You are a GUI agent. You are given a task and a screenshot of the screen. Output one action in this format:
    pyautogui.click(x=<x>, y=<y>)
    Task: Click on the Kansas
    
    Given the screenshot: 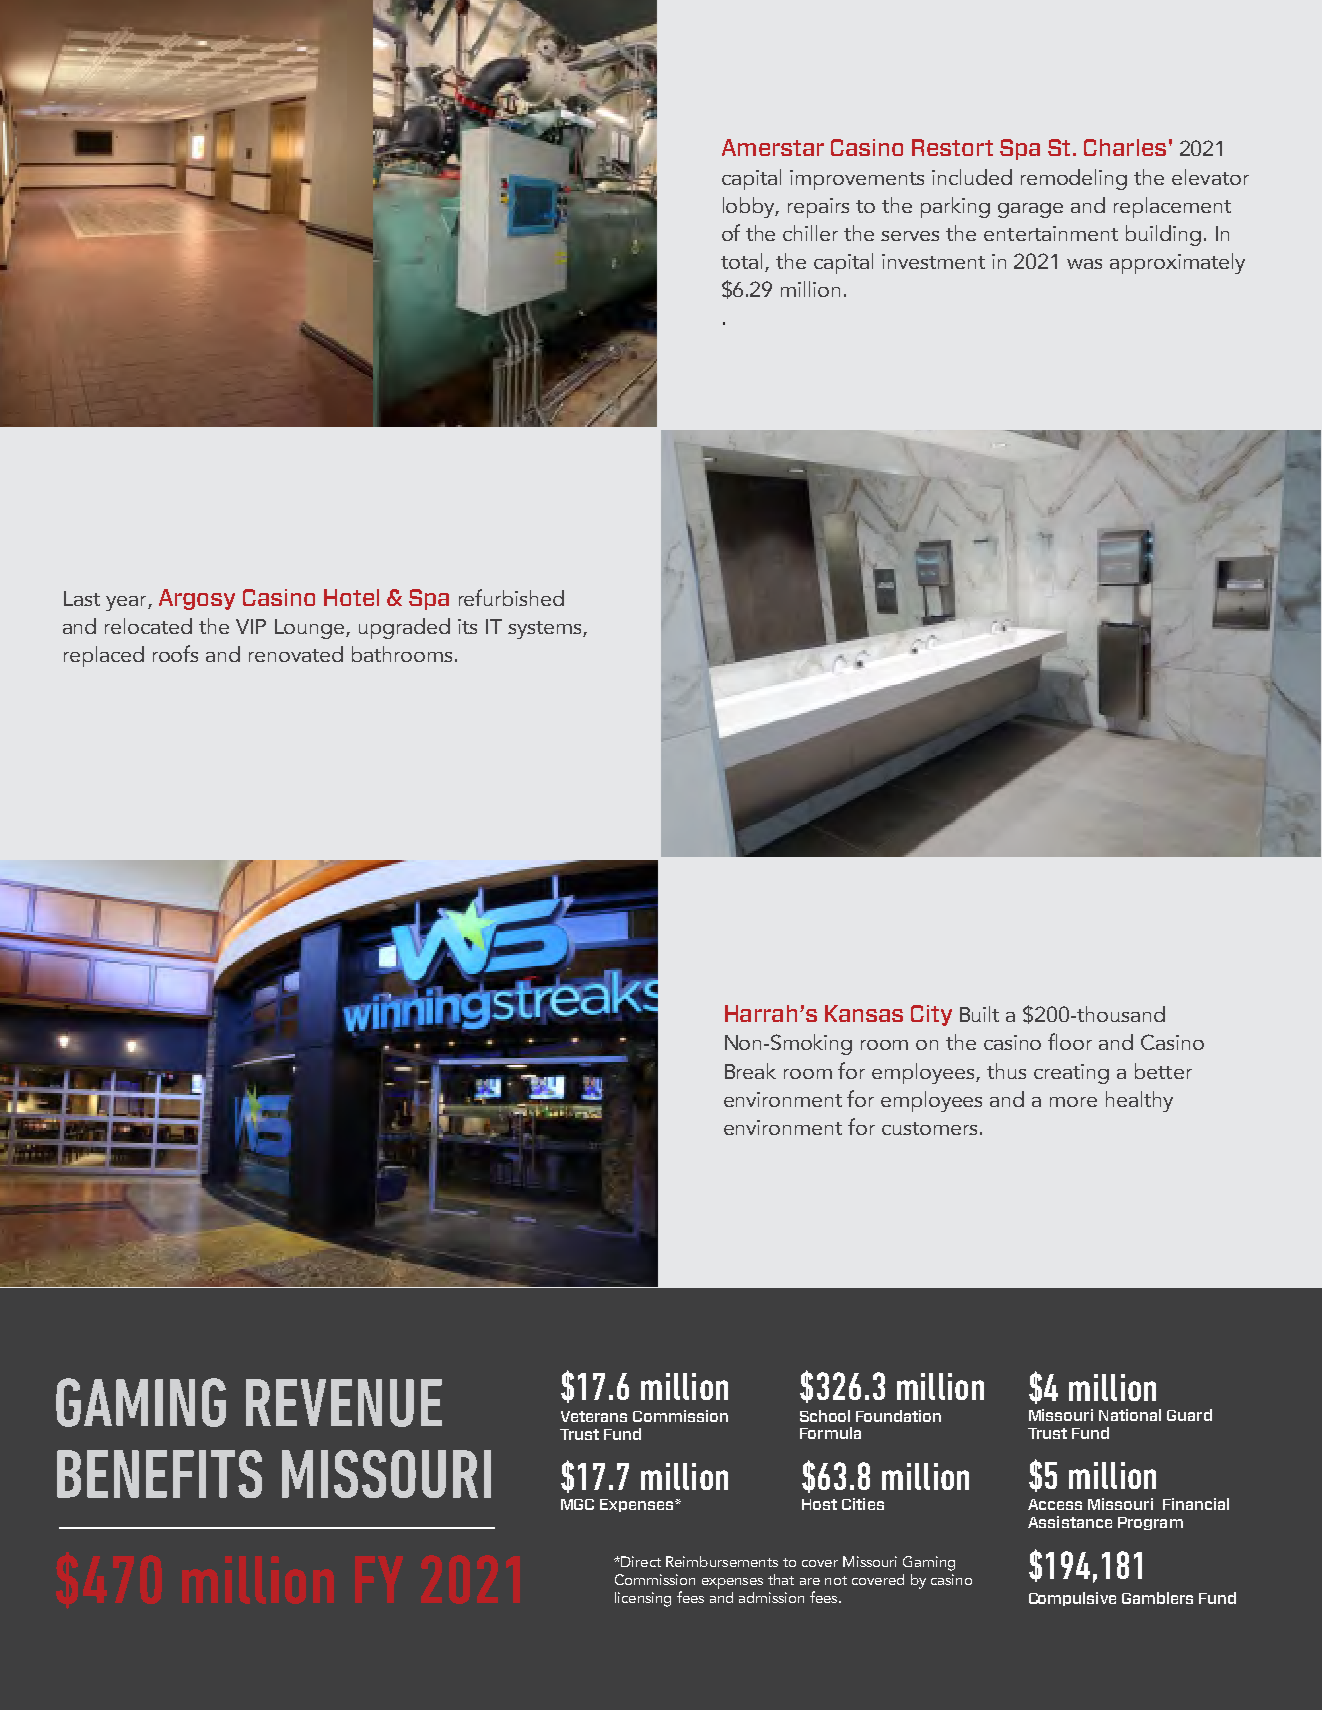 What is the action you would take?
    pyautogui.click(x=864, y=1013)
